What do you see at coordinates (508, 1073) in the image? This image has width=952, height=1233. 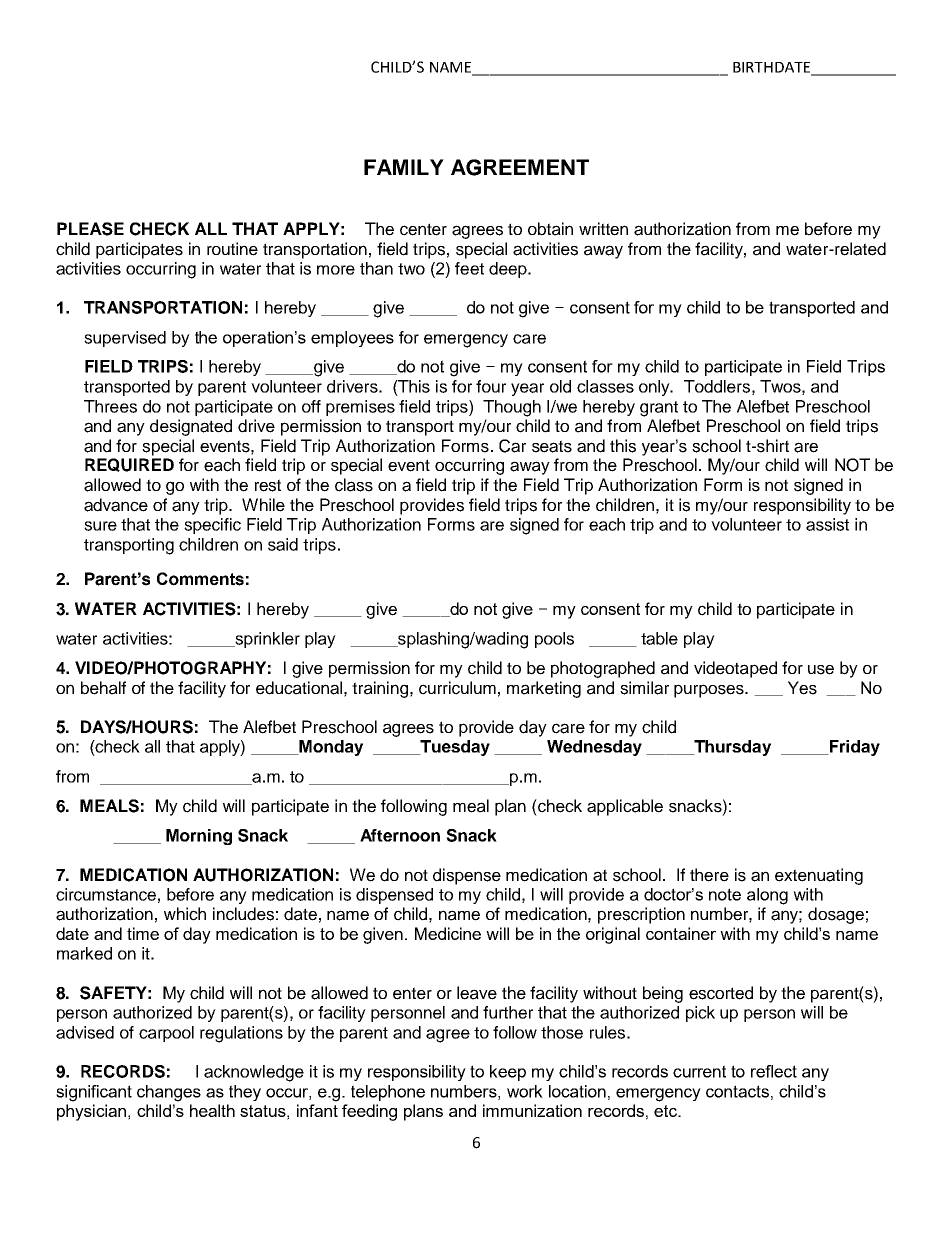 I see `keep` at bounding box center [508, 1073].
